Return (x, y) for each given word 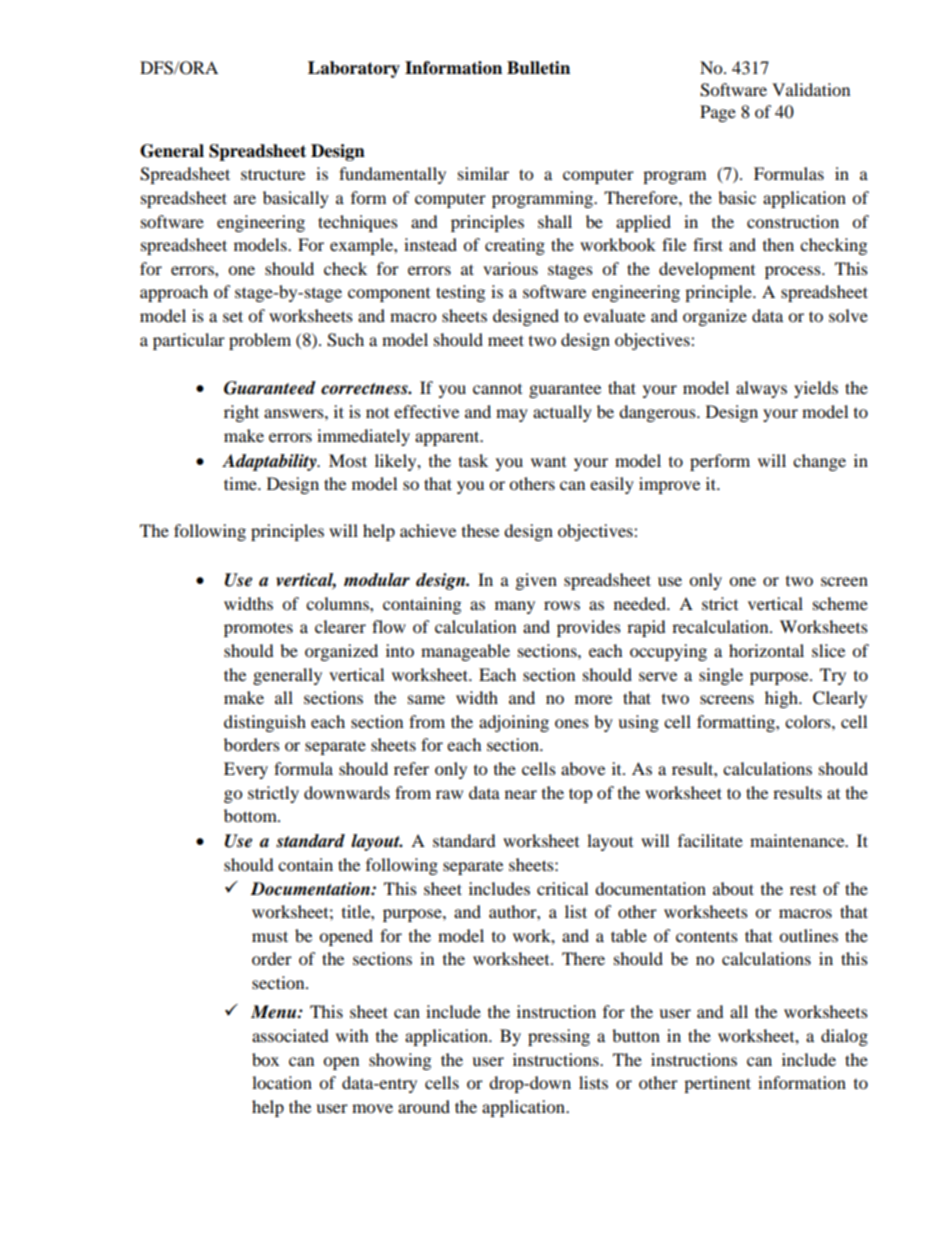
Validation (811, 89)
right (241, 413)
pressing (559, 1037)
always (761, 389)
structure (273, 174)
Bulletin (538, 68)
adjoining (514, 723)
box (265, 1059)
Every (246, 770)
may (512, 415)
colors (809, 721)
